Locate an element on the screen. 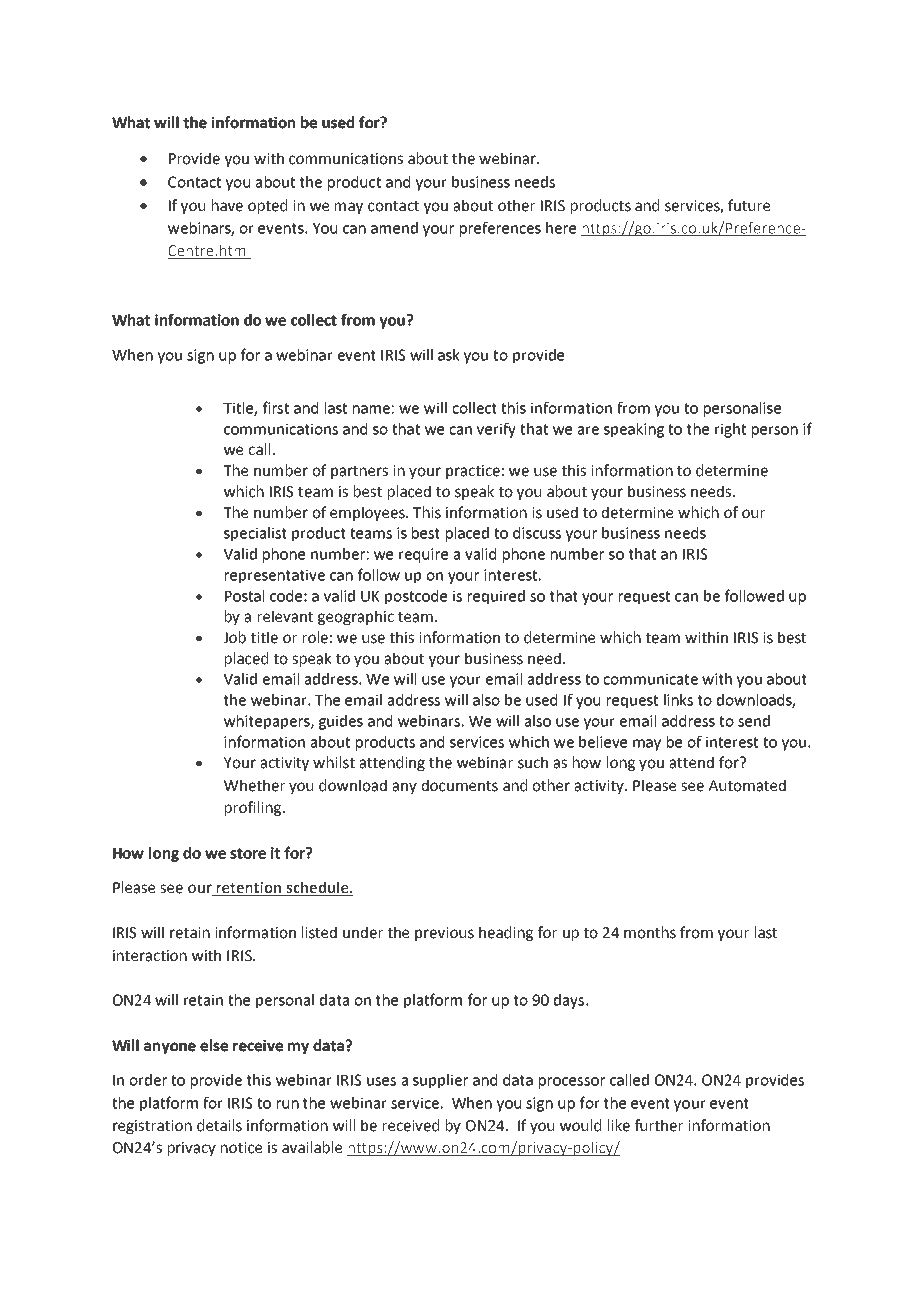  geographic is located at coordinates (356, 617).
